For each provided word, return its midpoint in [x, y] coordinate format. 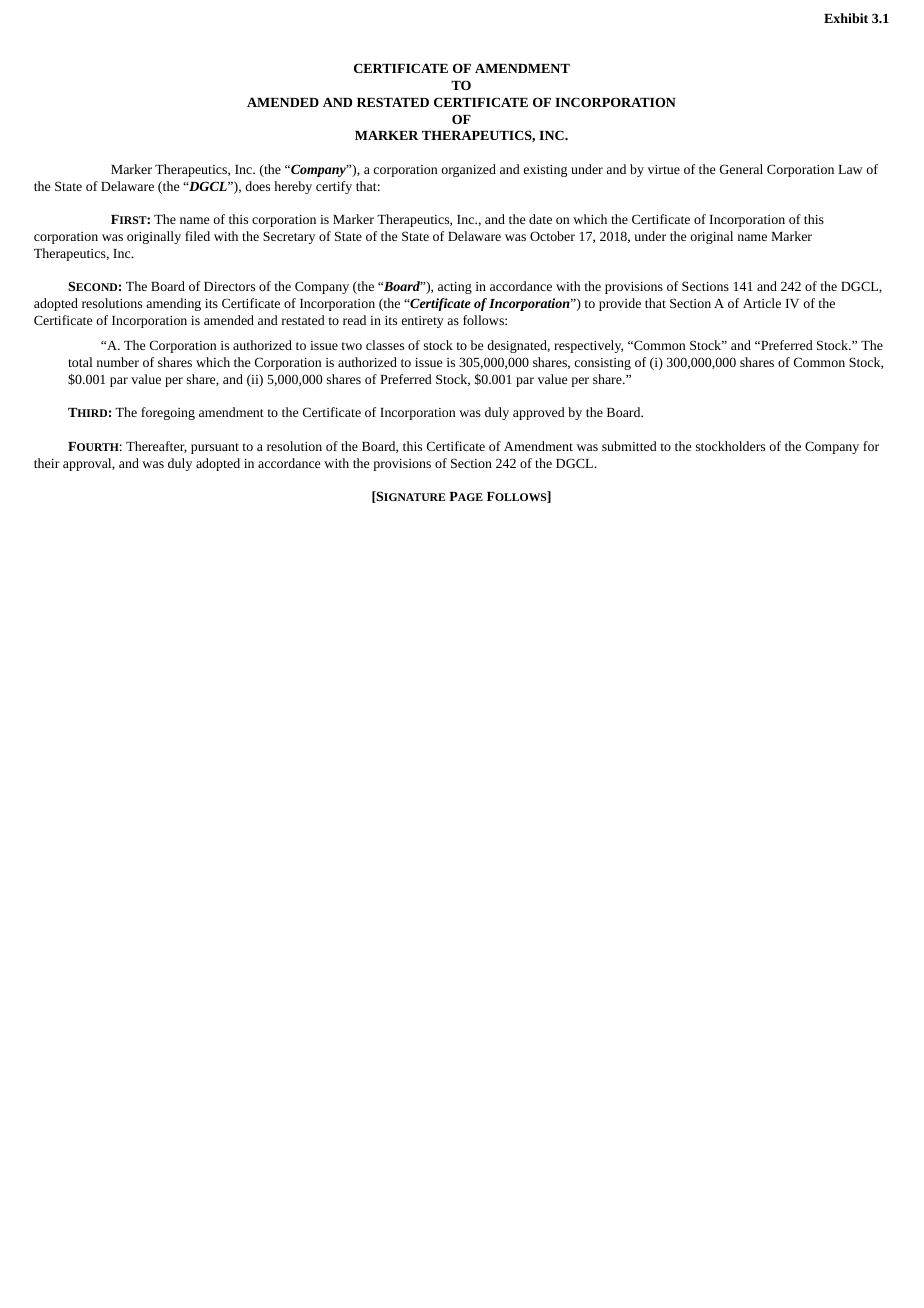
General [741, 169]
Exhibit [846, 18]
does [257, 186]
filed [197, 236]
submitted [629, 446]
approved [539, 413]
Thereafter [156, 447]
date [540, 219]
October [552, 236]
